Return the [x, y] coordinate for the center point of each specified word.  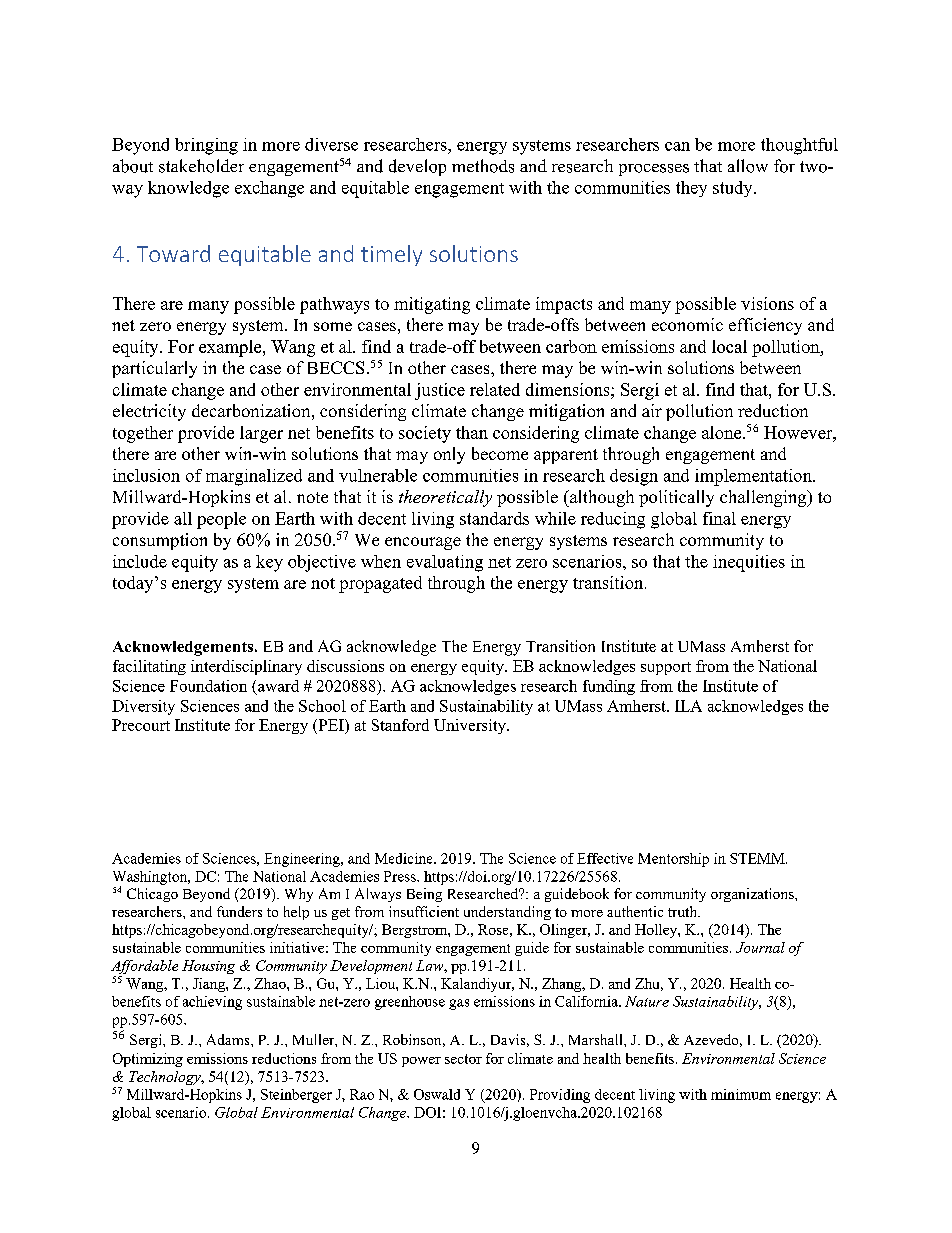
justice [440, 391]
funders [239, 911]
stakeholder [201, 166]
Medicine [405, 858]
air [652, 410]
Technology [166, 1078]
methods [483, 166]
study [734, 189]
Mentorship [673, 860]
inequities [749, 563]
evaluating [445, 563]
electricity [149, 412]
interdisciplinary [246, 667]
